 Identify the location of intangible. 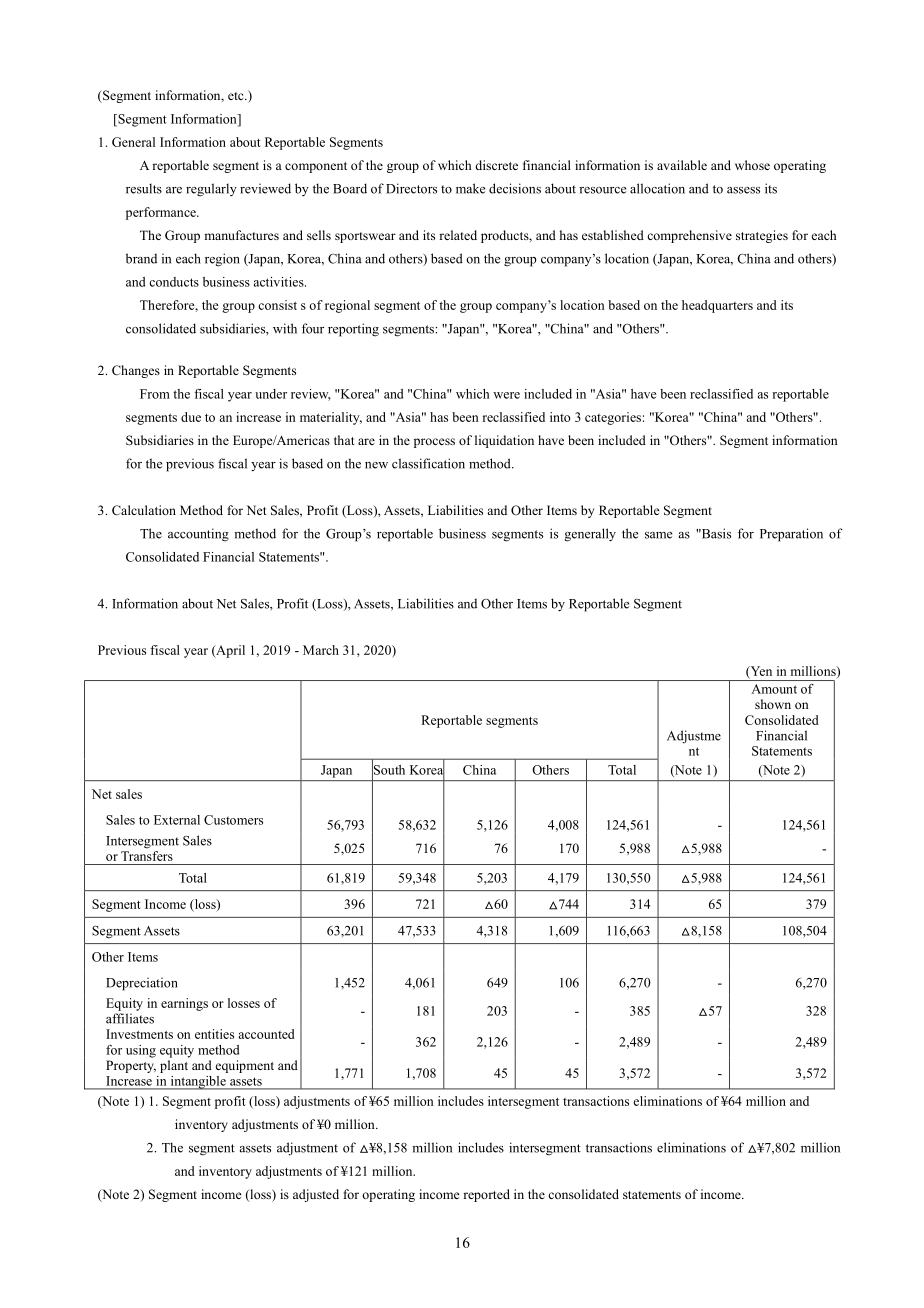
(198, 1083).
